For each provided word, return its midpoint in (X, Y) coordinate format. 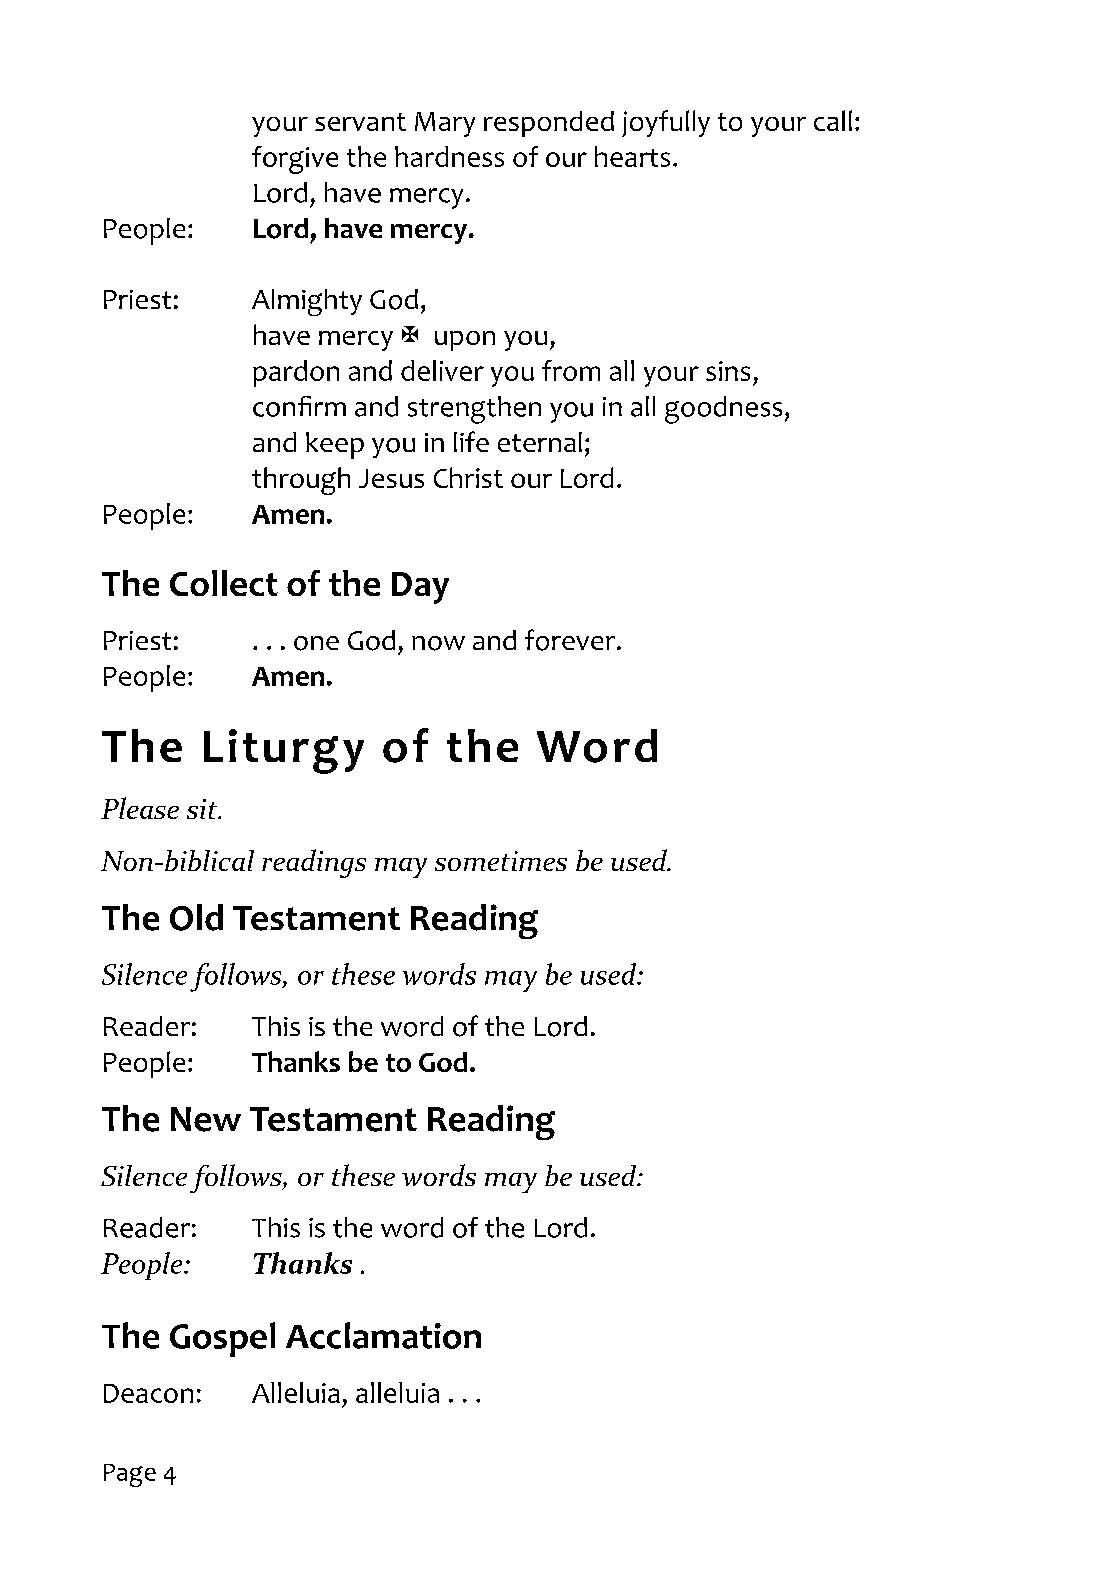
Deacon (148, 1393)
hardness (449, 156)
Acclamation (383, 1335)
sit (203, 809)
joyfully (666, 123)
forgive (295, 160)
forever (571, 640)
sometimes (501, 861)
